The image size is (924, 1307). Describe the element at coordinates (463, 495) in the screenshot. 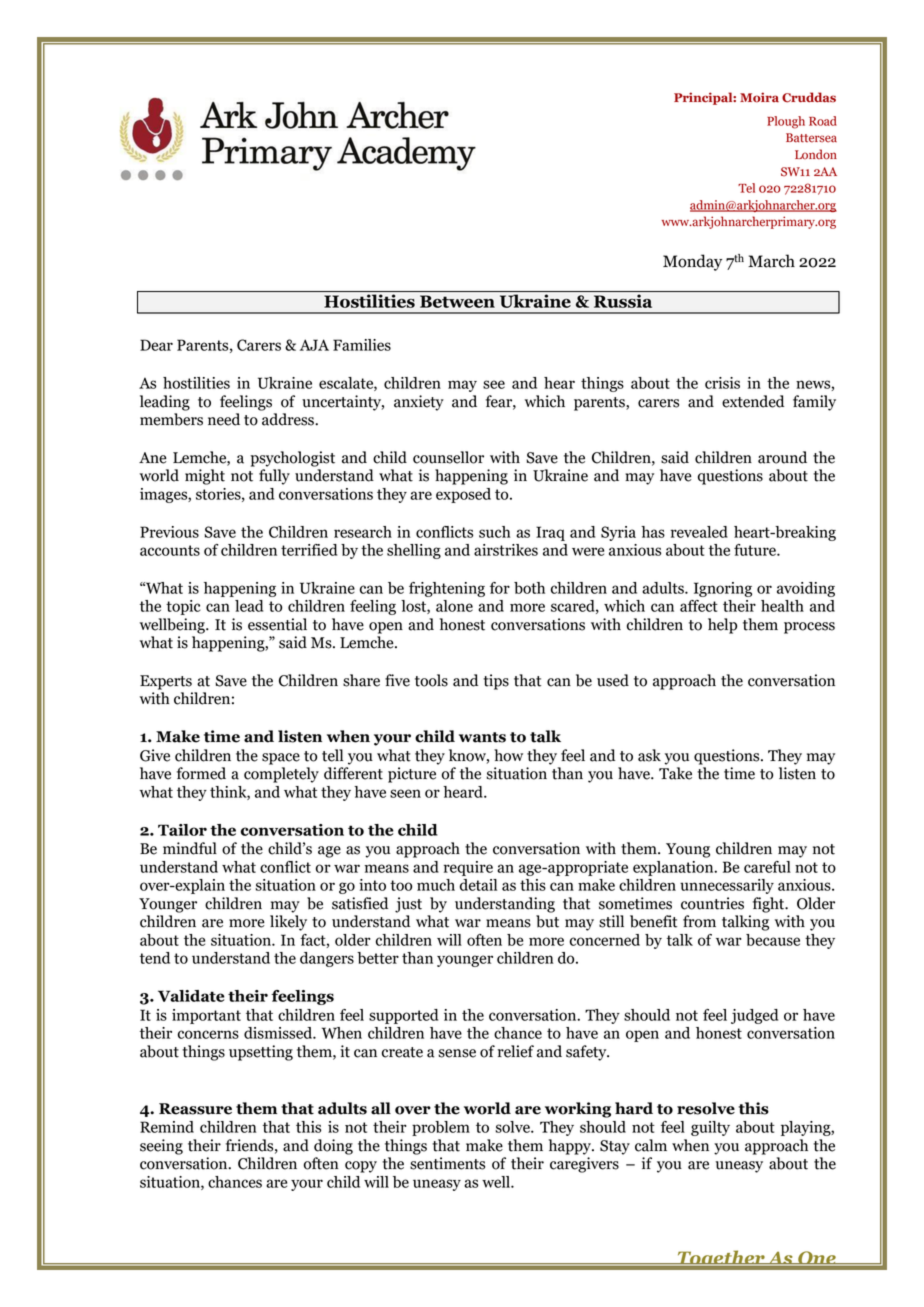

I see `exposed` at that location.
